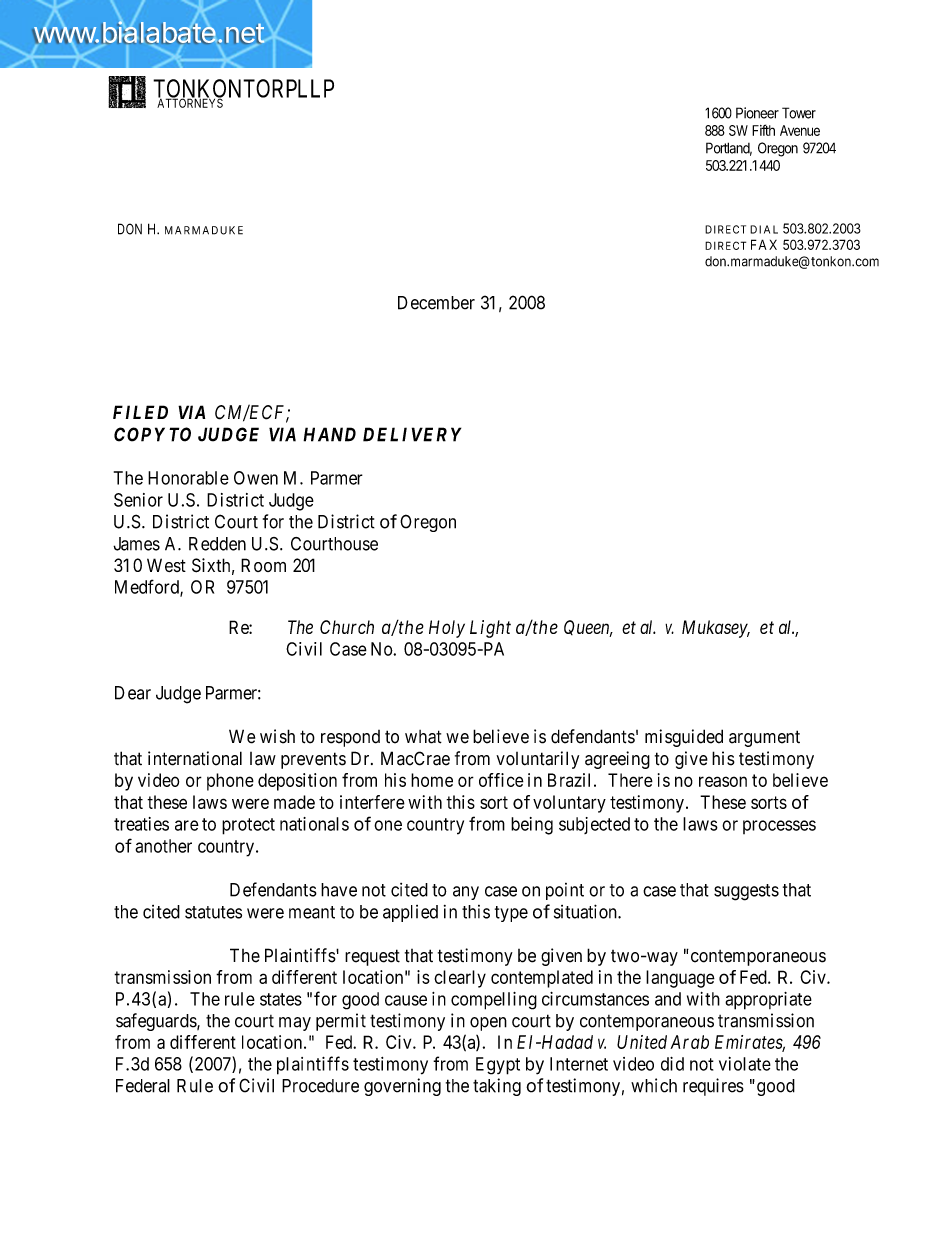 The width and height of the image is (952, 1237). What do you see at coordinates (763, 130) in the image?
I see `Fifth` at bounding box center [763, 130].
